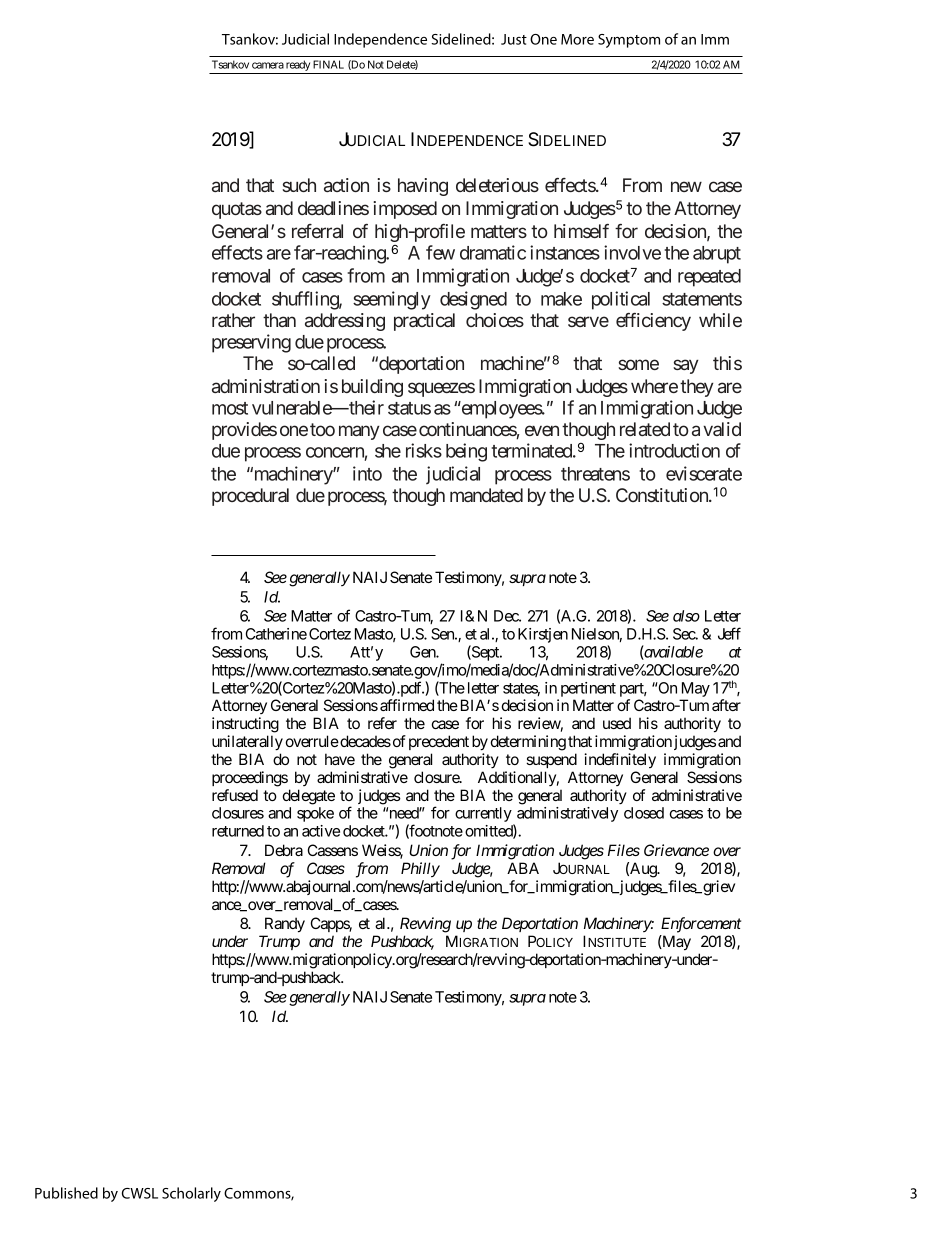 Image resolution: width=952 pixels, height=1233 pixels. What do you see at coordinates (367, 473) in the page?
I see `into` at bounding box center [367, 473].
